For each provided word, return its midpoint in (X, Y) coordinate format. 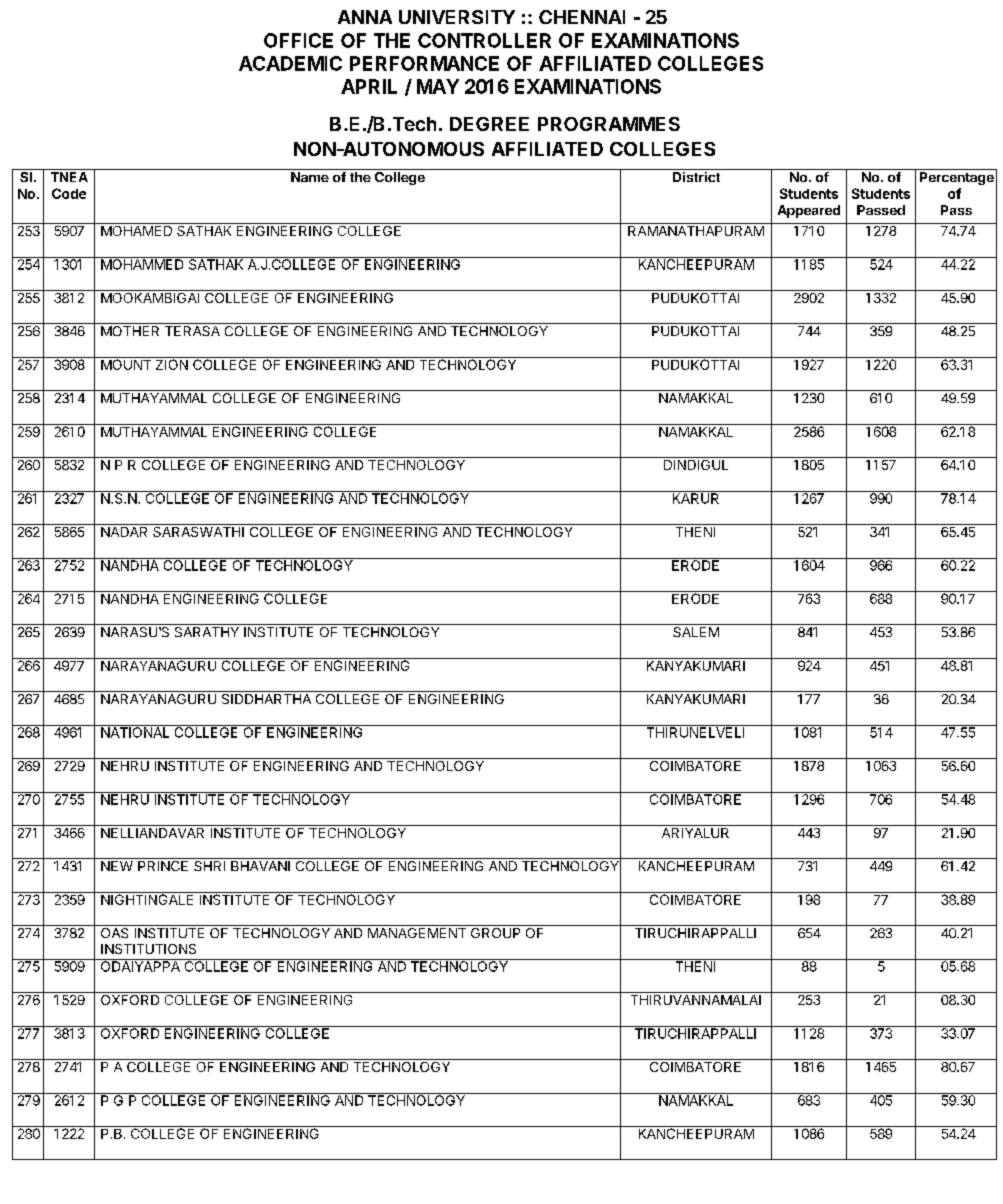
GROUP (495, 931)
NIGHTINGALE (147, 898)
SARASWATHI (198, 530)
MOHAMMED (142, 263)
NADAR (125, 530)
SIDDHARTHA (266, 697)
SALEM (696, 632)
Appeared (809, 211)
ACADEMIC (290, 63)
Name (310, 177)
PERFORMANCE (424, 63)
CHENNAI (582, 17)
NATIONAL (135, 731)
